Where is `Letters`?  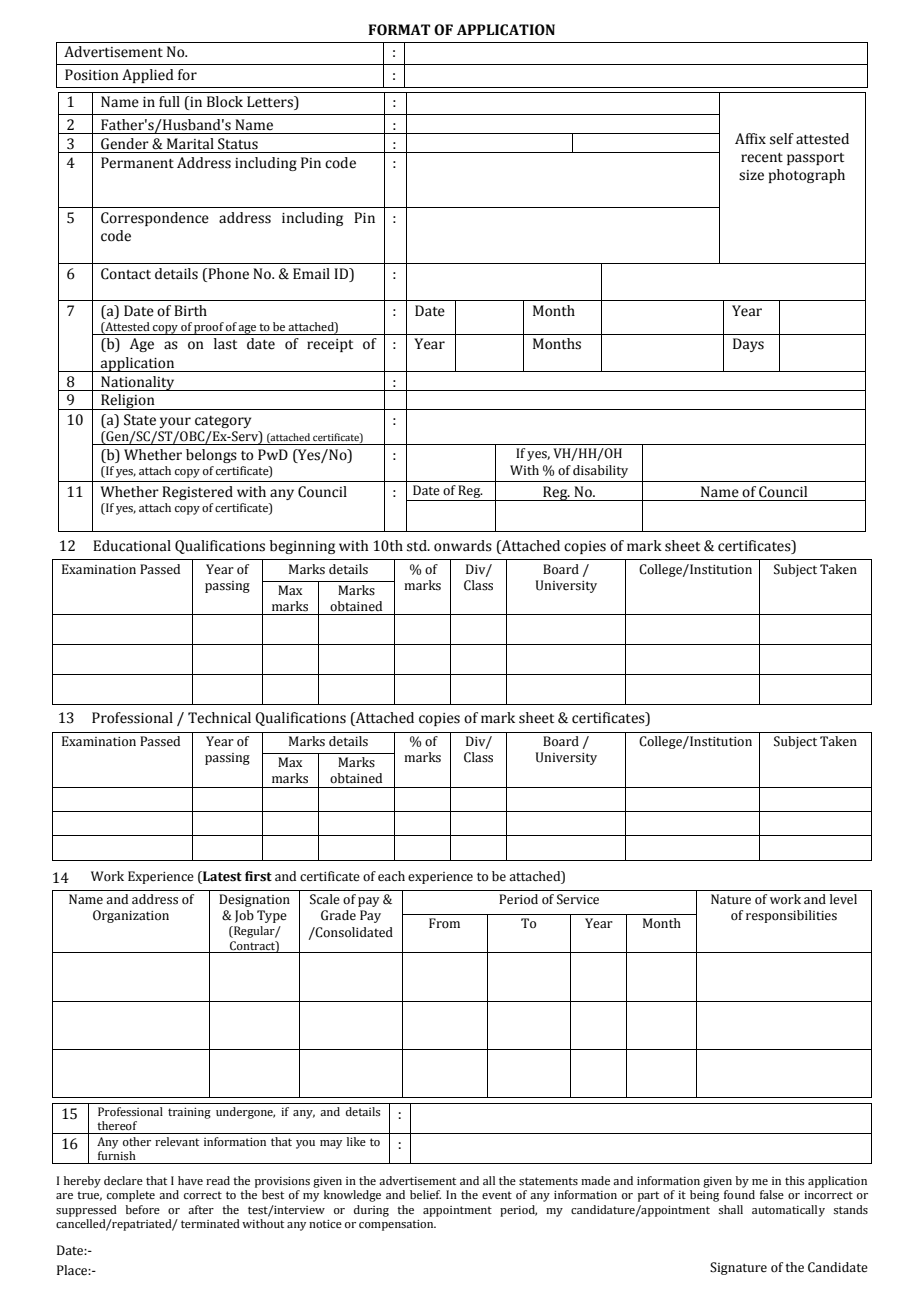
Letters is located at coordinates (271, 103).
